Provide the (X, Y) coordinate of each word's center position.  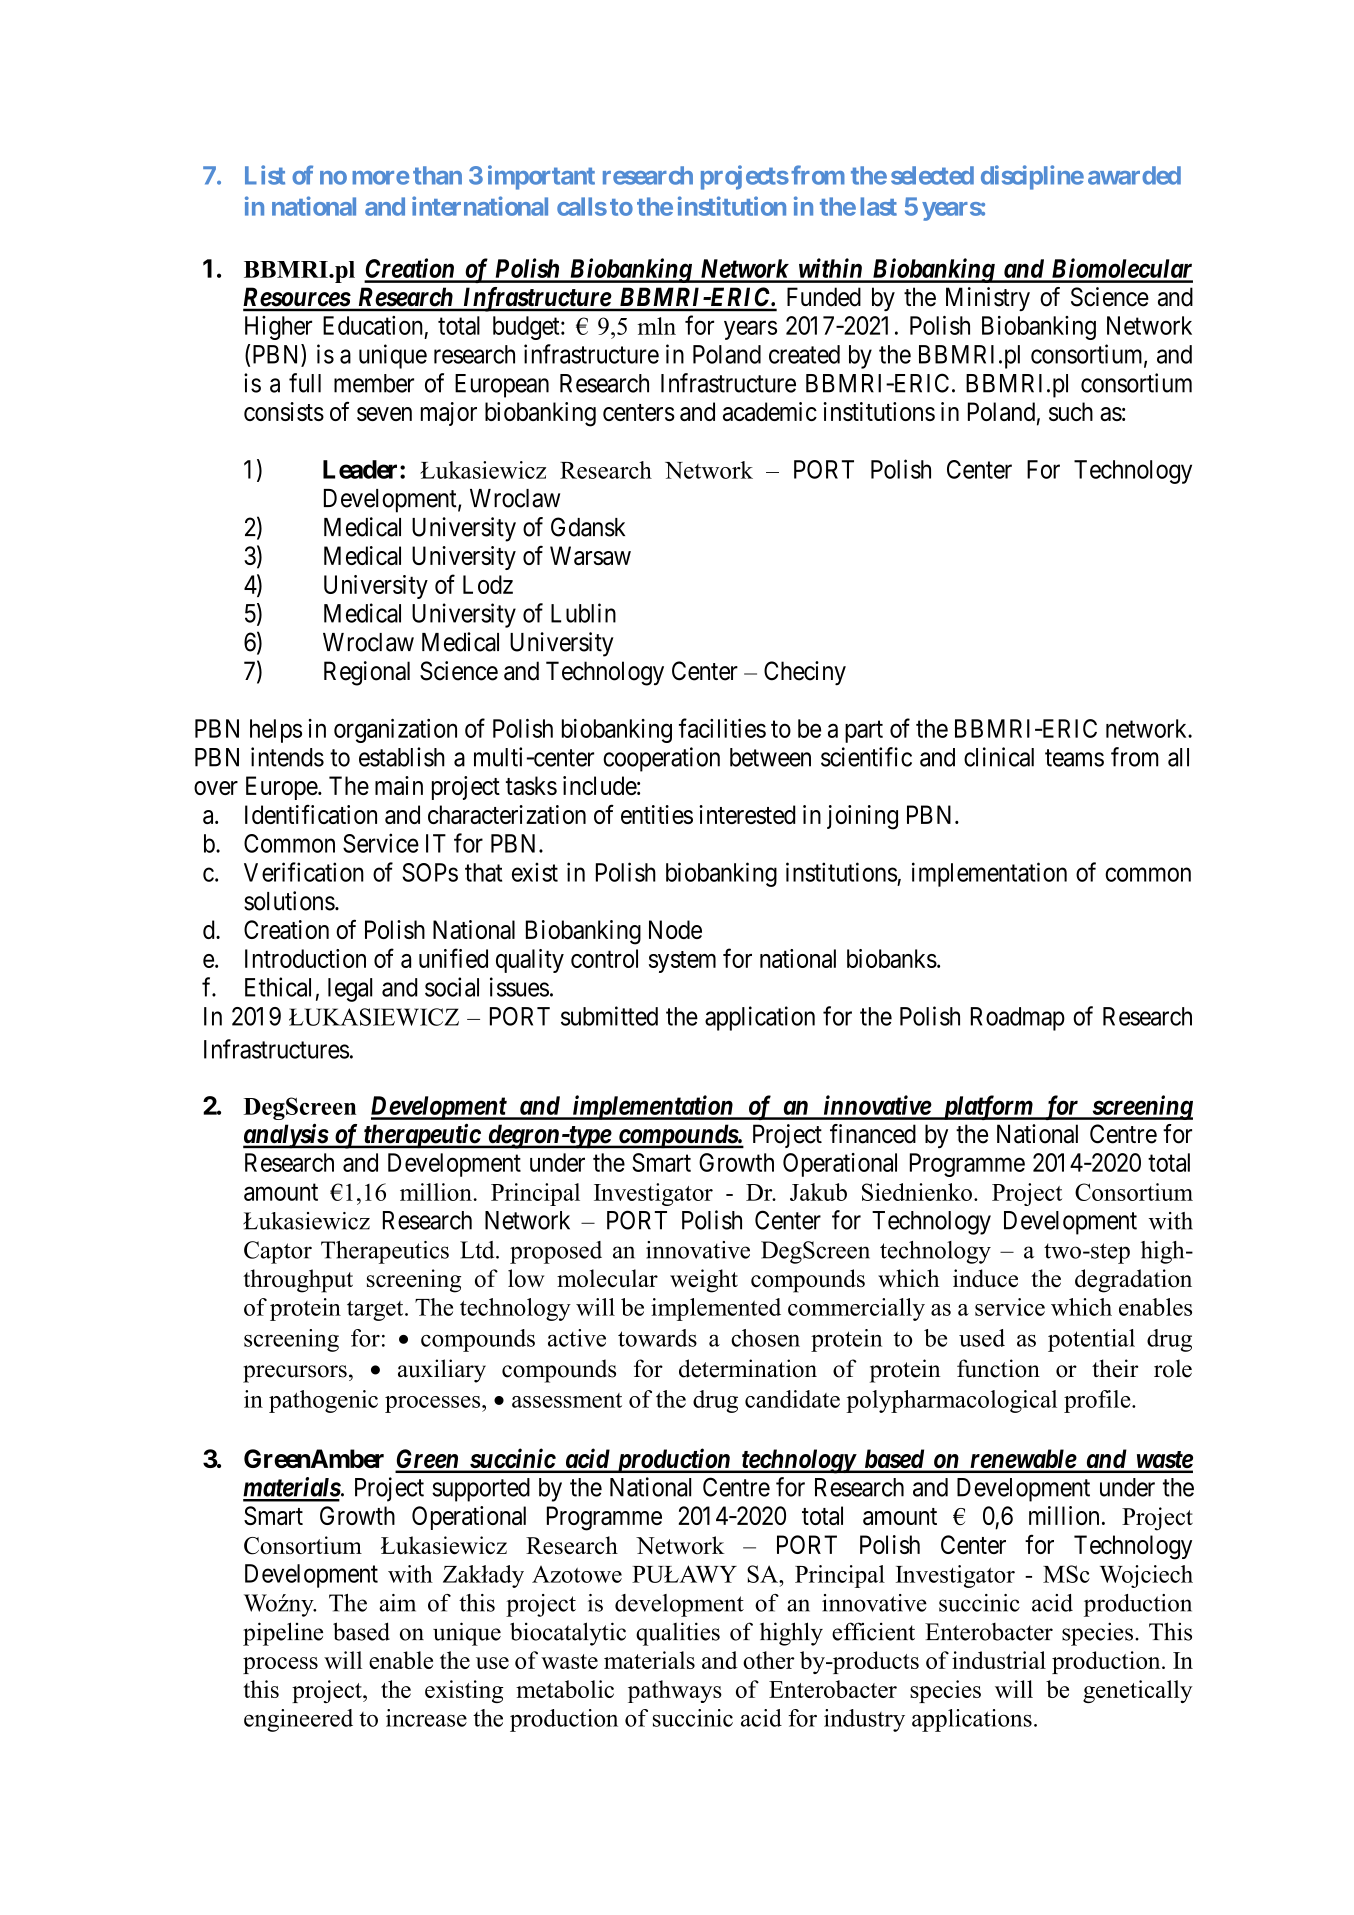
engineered (298, 1720)
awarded (1134, 175)
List (265, 175)
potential (1091, 1340)
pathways (675, 1691)
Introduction (305, 958)
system (682, 962)
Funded (824, 297)
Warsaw (590, 555)
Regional (367, 673)
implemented (716, 1309)
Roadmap (1018, 1019)
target (376, 1310)
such (1071, 411)
